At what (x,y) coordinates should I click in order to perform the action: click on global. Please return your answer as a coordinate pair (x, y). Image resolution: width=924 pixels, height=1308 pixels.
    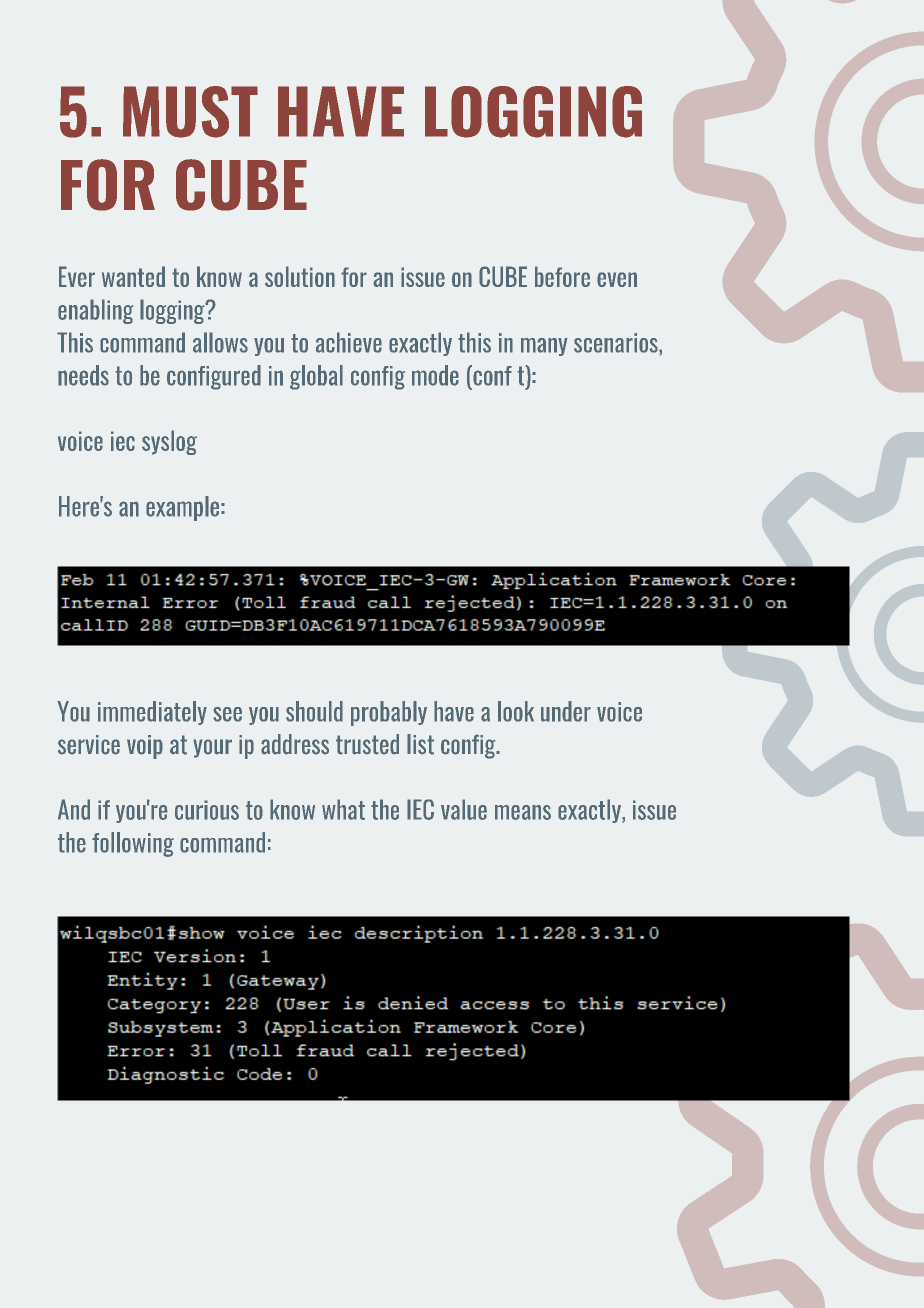
    Looking at the image, I should click on (316, 377).
